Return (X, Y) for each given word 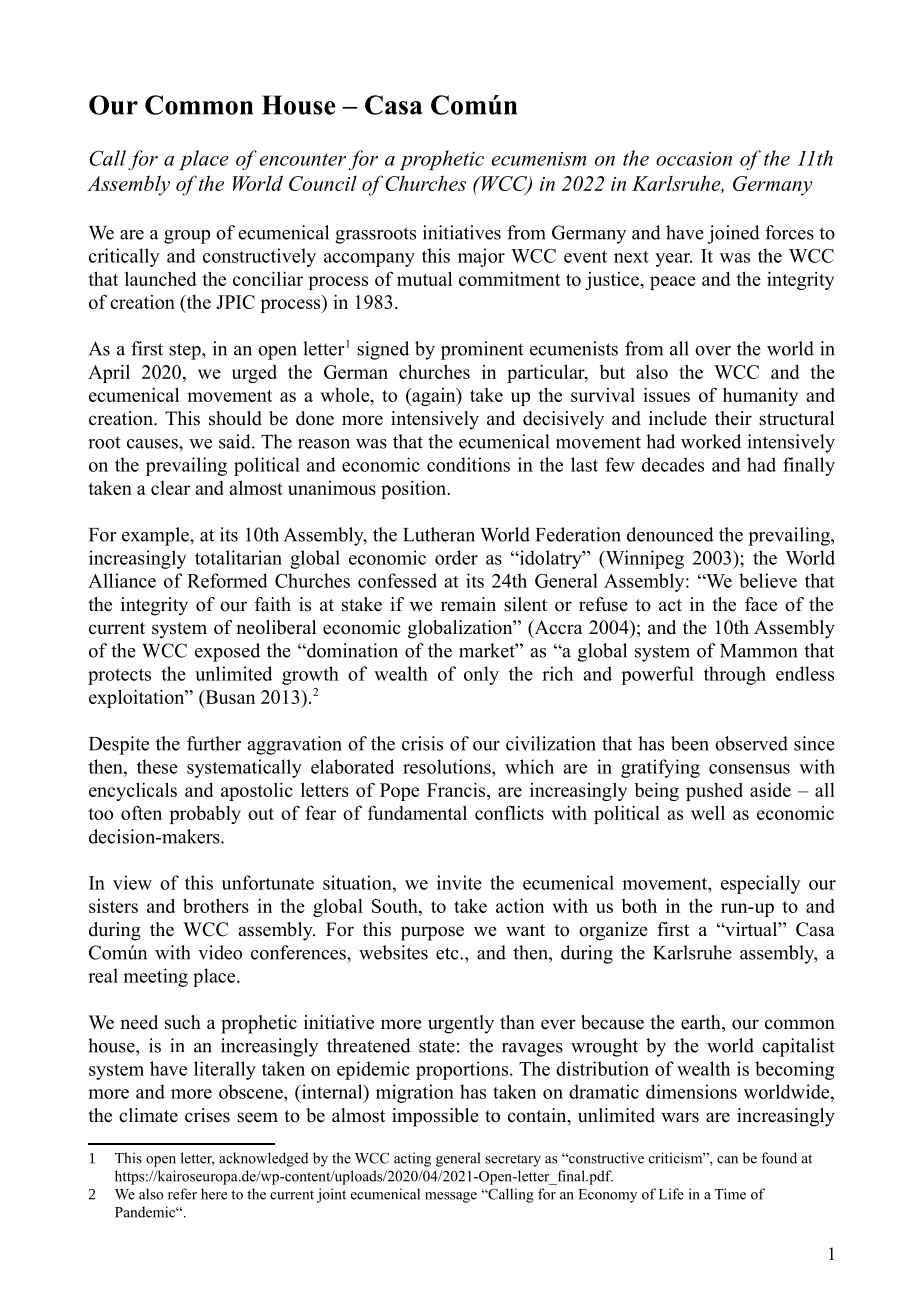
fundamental (417, 812)
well (708, 812)
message (451, 1197)
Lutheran (439, 534)
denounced (670, 534)
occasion (694, 158)
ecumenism (539, 159)
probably (205, 815)
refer (182, 1194)
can (727, 1160)
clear (170, 488)
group (187, 237)
